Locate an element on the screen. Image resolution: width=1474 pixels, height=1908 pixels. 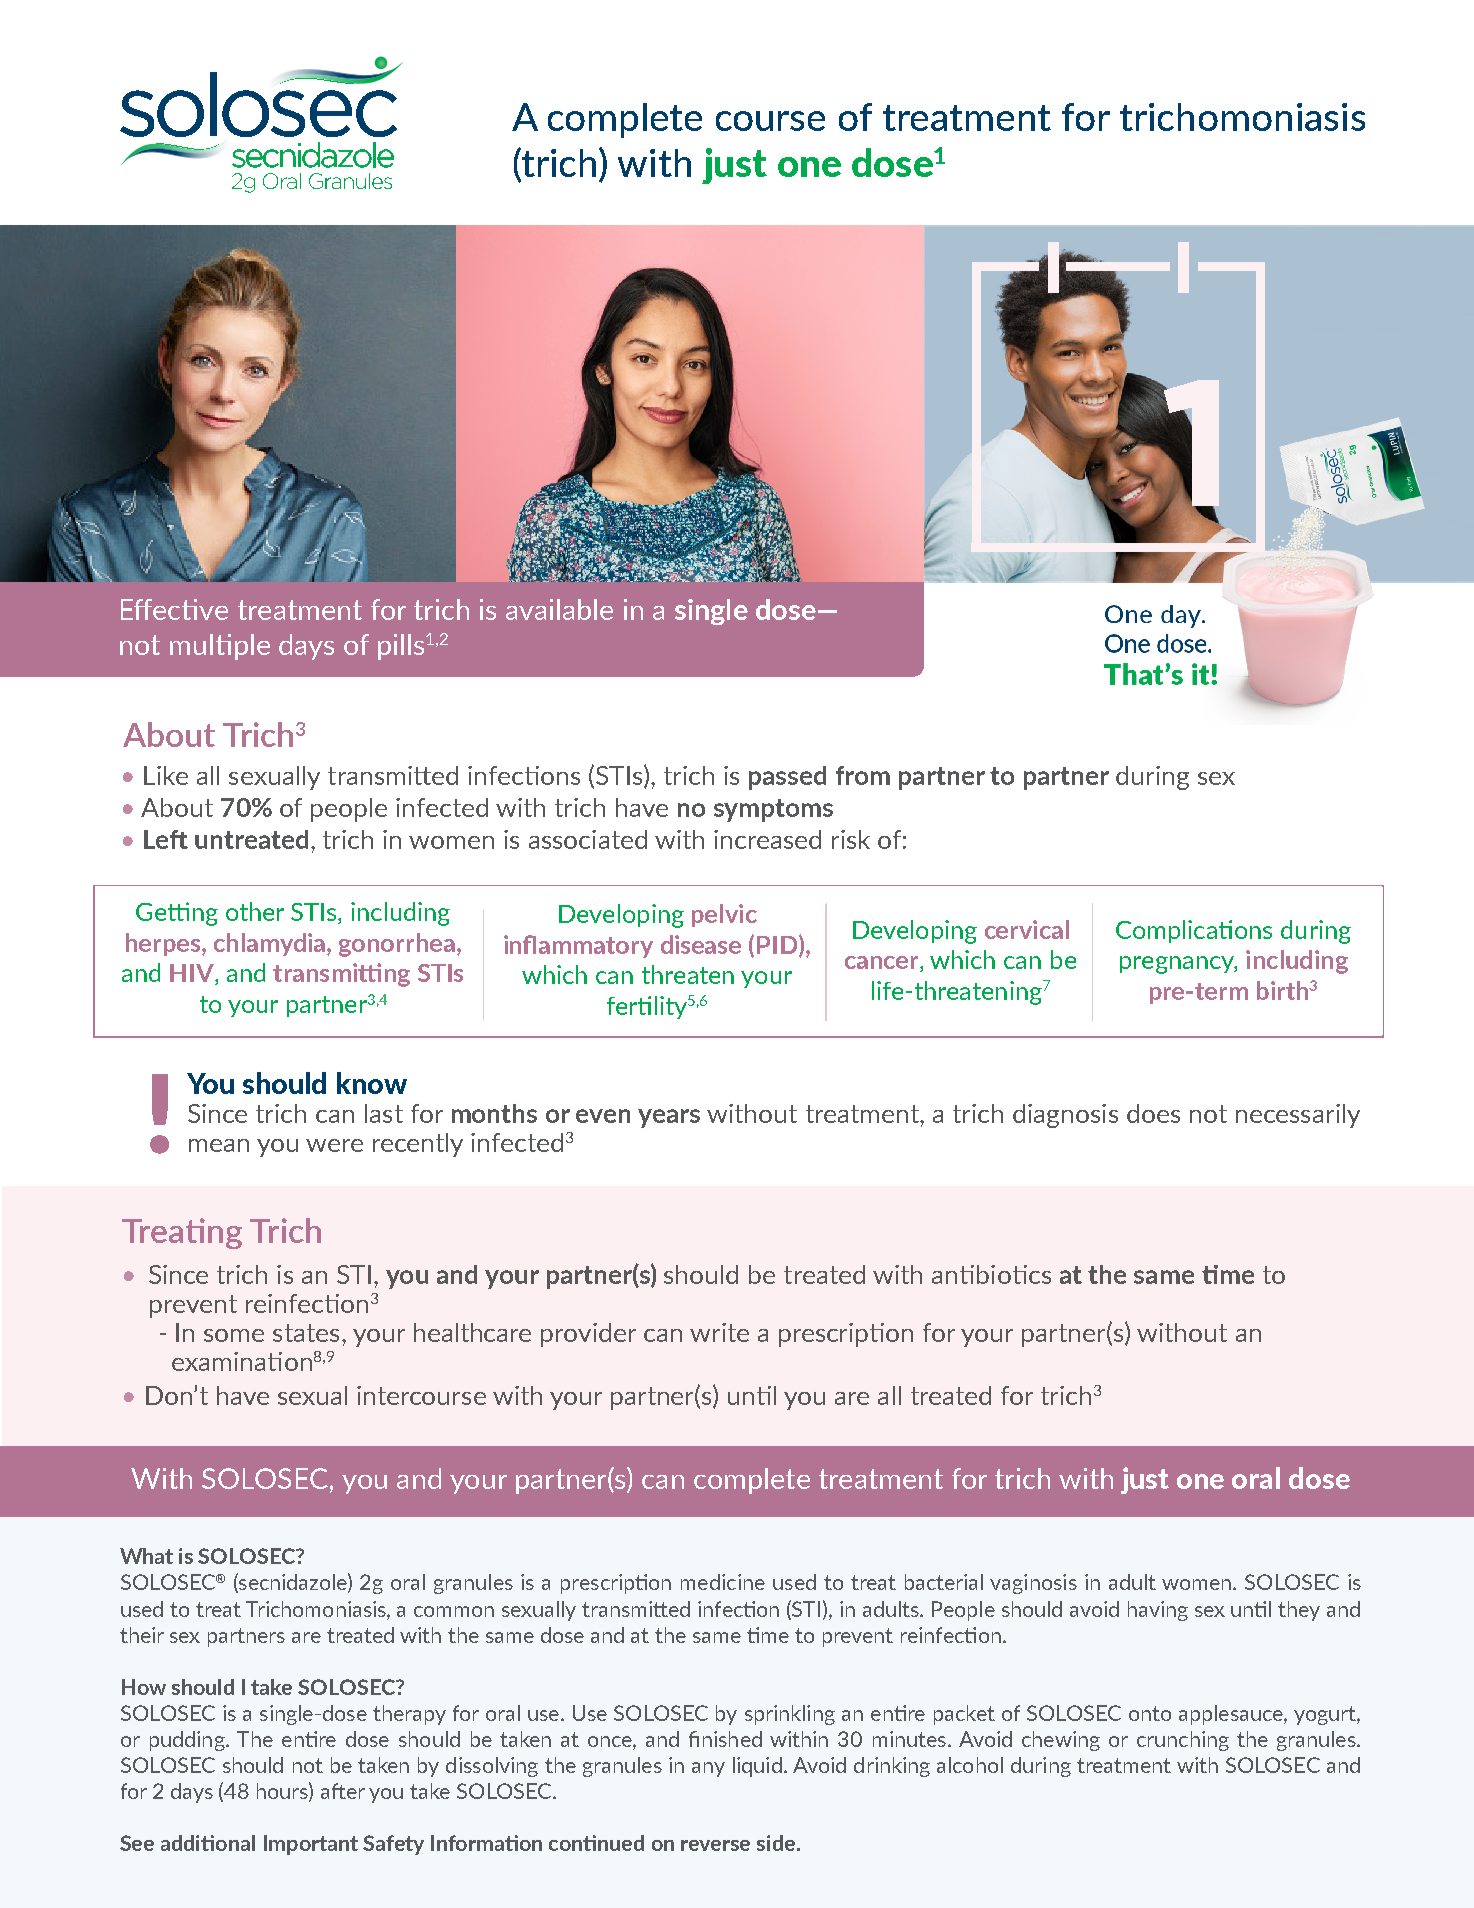
antibiotics is located at coordinates (991, 1274).
